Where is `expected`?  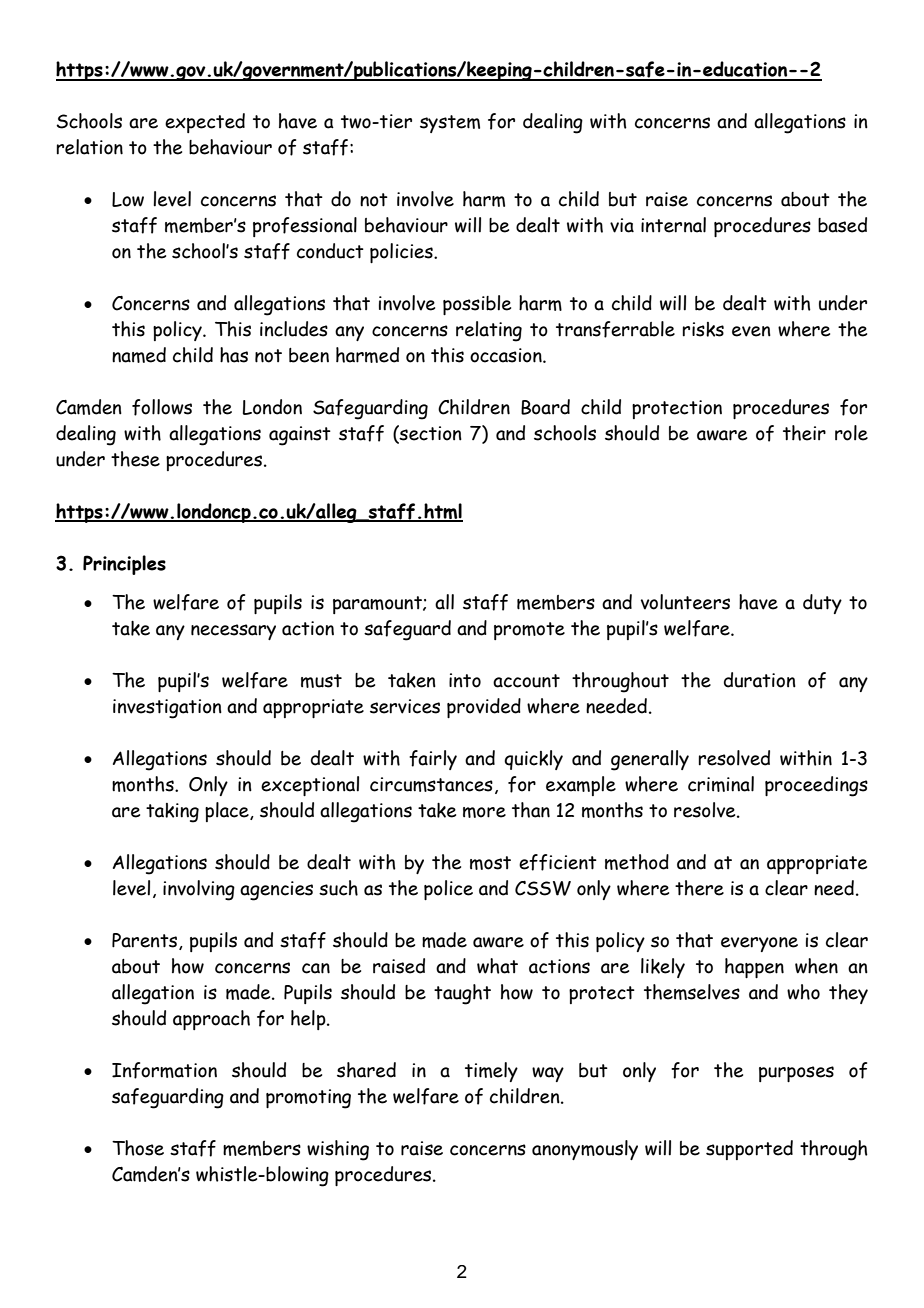
expected is located at coordinates (205, 123).
